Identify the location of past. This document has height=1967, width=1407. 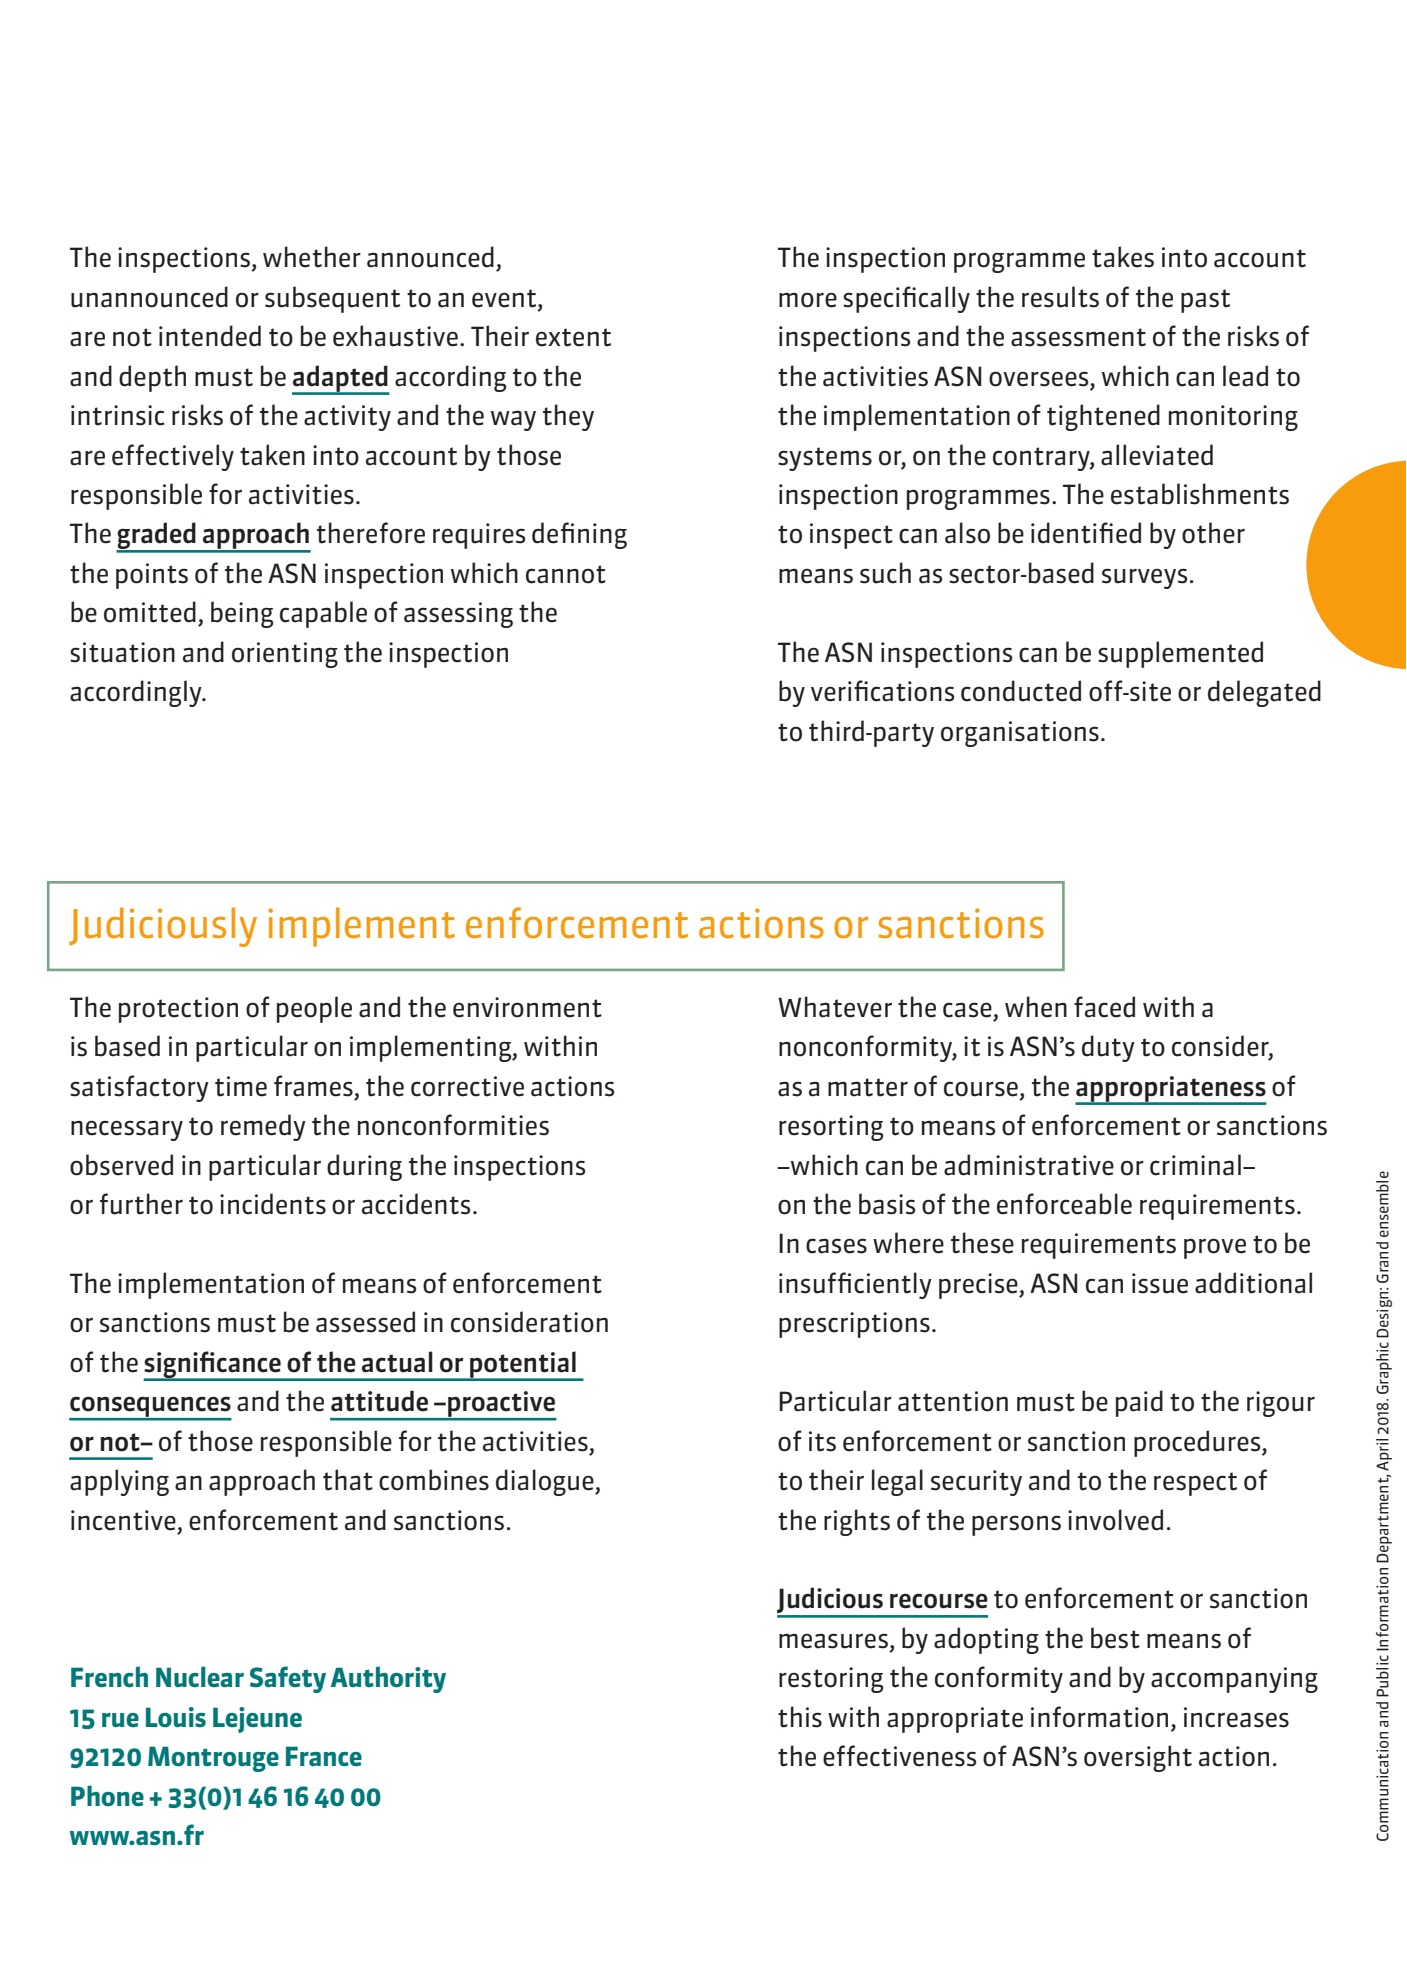
(1205, 301).
